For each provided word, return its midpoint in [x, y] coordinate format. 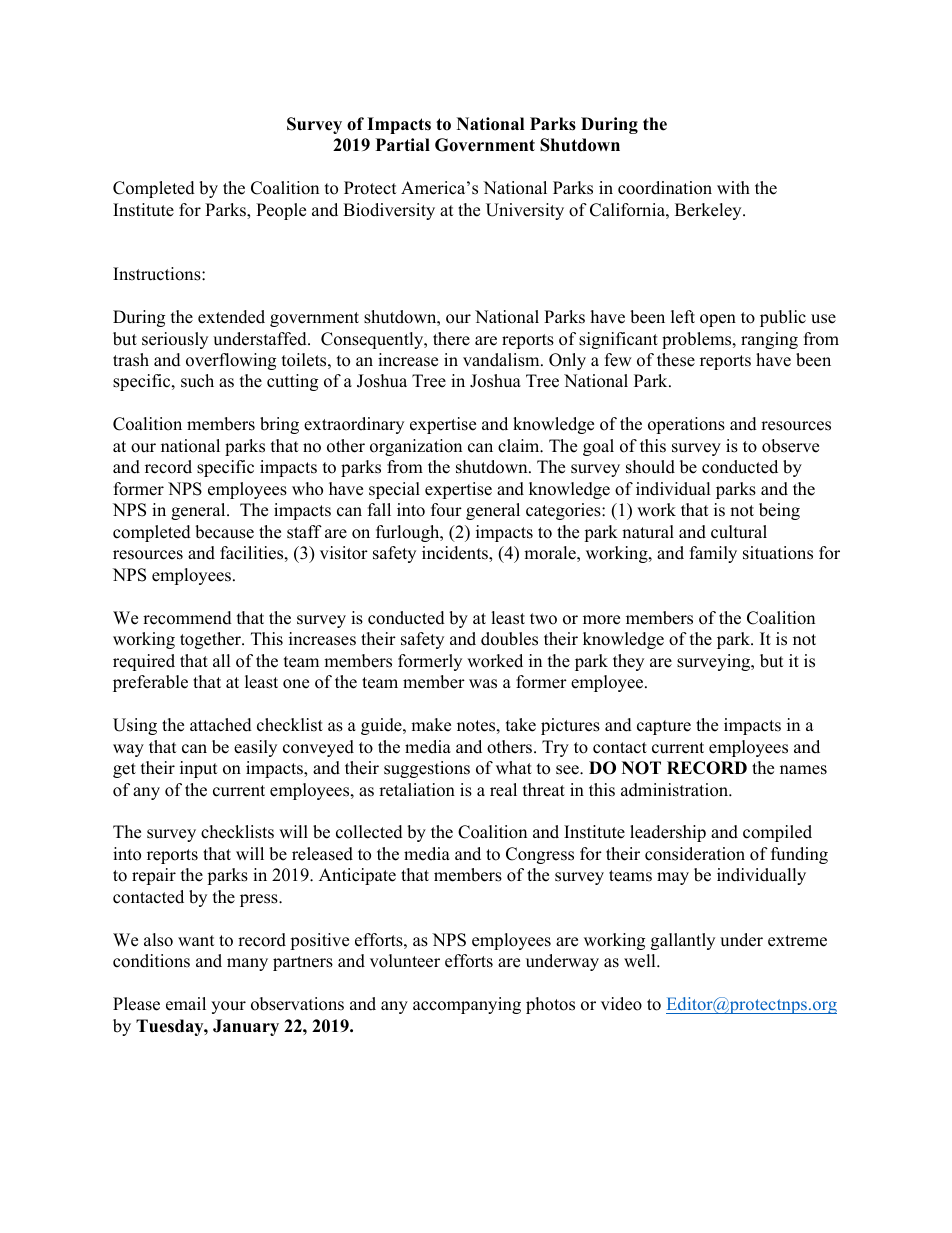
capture [664, 727]
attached [221, 725]
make [431, 725]
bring [279, 425]
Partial [403, 144]
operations [686, 425]
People [281, 211]
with [733, 187]
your [228, 1007]
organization [416, 447]
